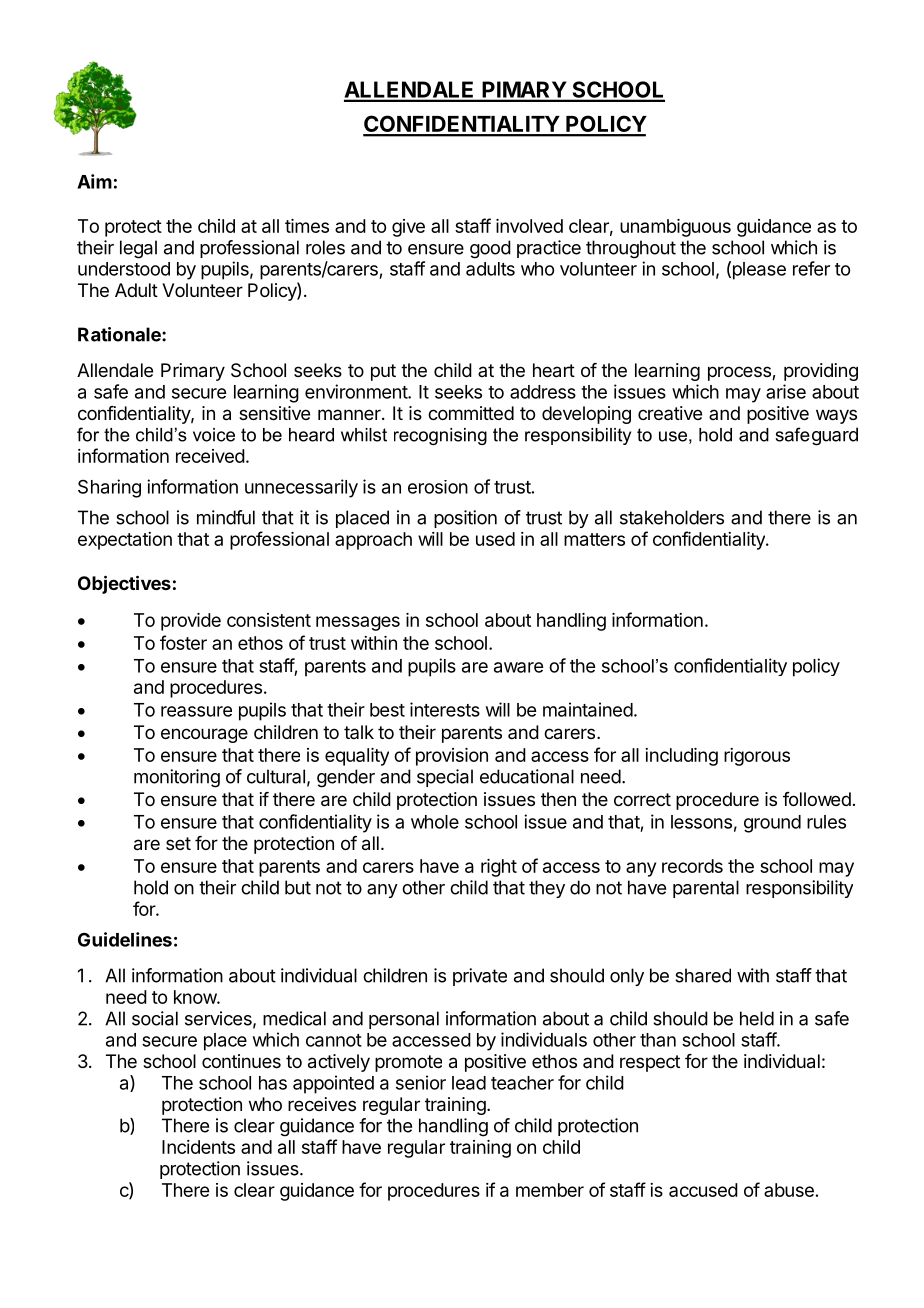 The height and width of the page is (1308, 924). Describe the element at coordinates (675, 228) in the page. I see `unambiguous` at that location.
